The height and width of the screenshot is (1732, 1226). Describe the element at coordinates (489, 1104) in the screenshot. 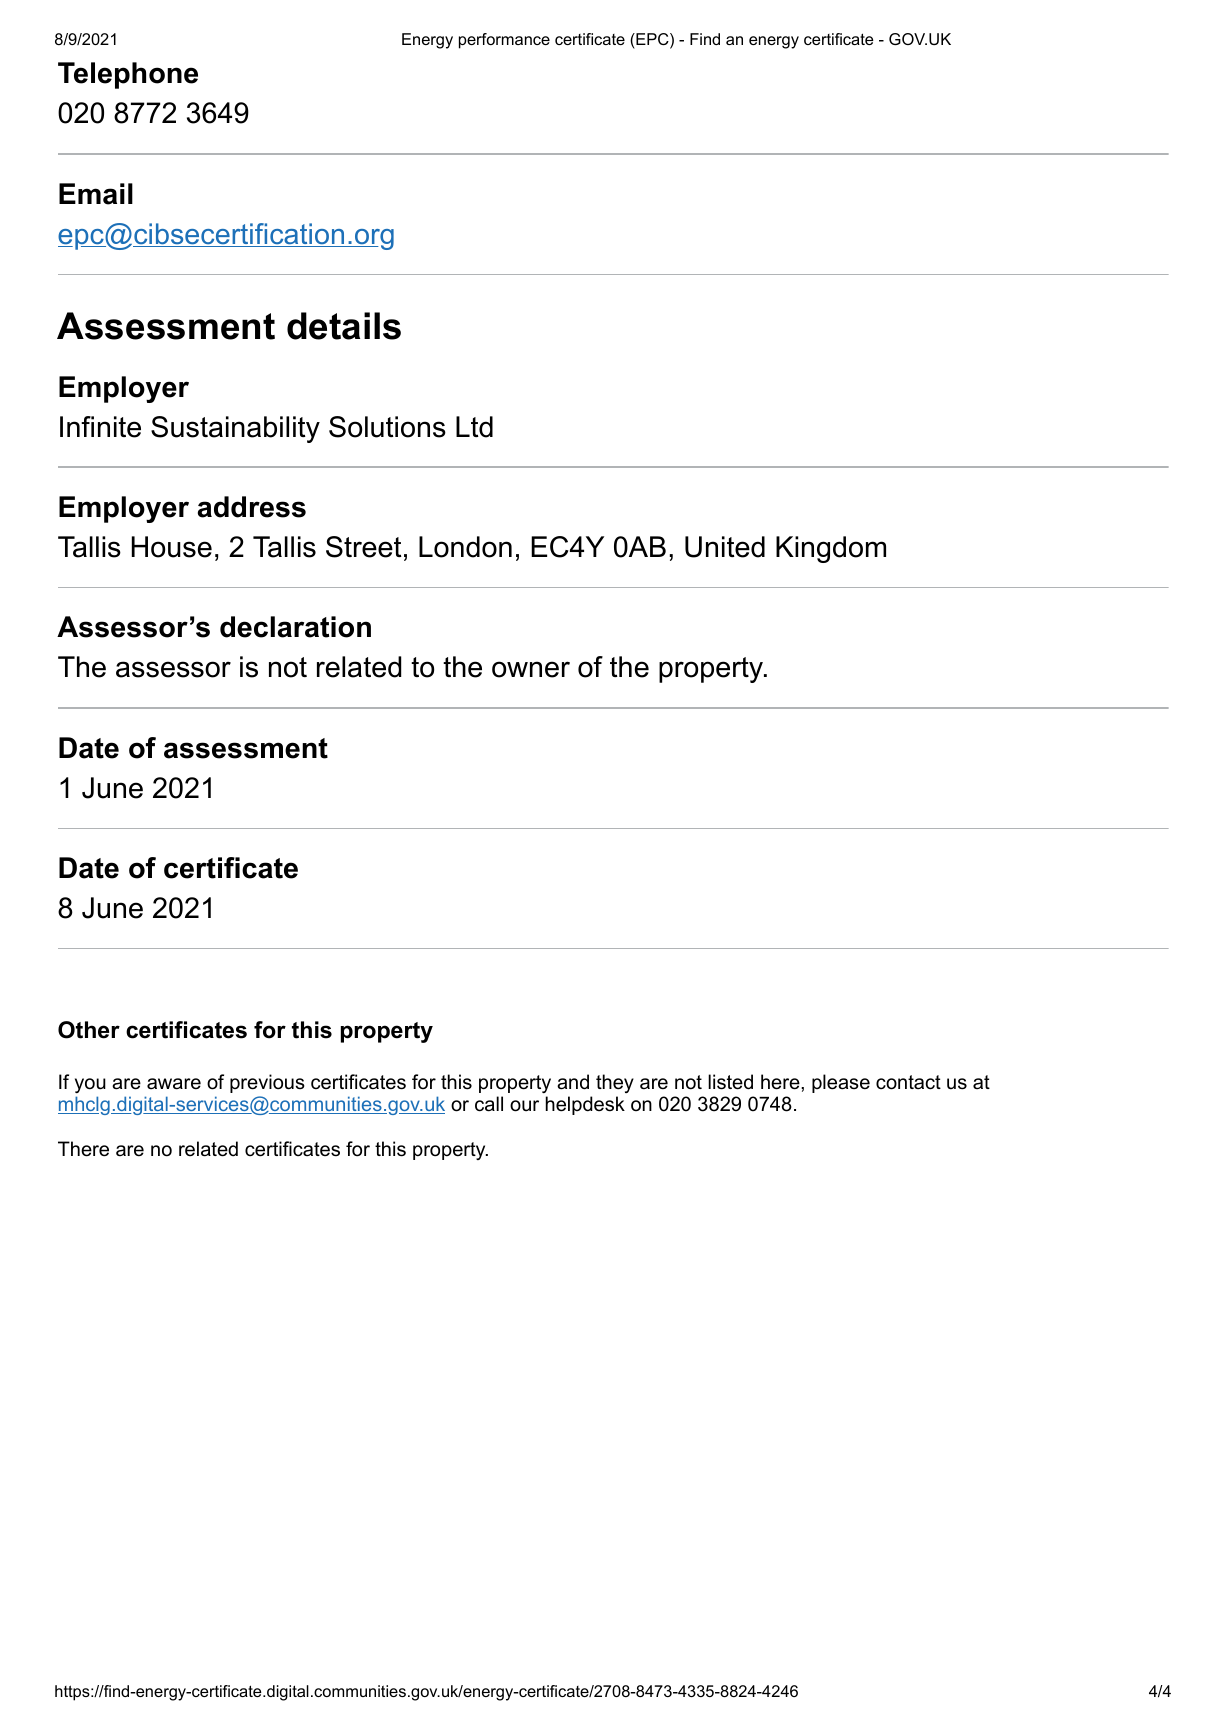

I see `call` at that location.
